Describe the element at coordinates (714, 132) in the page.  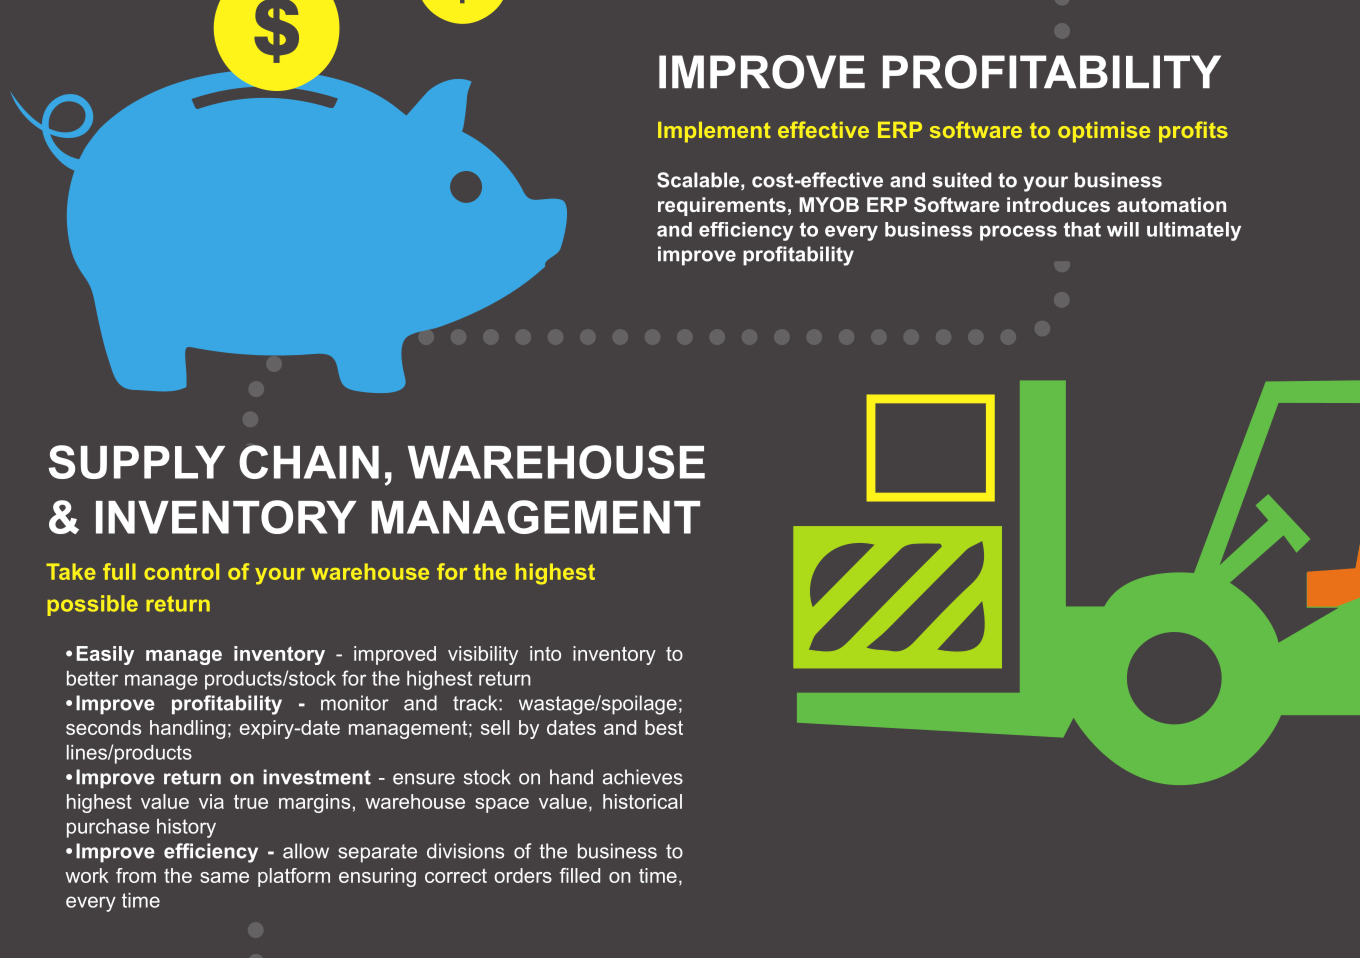
I see `Implement` at that location.
